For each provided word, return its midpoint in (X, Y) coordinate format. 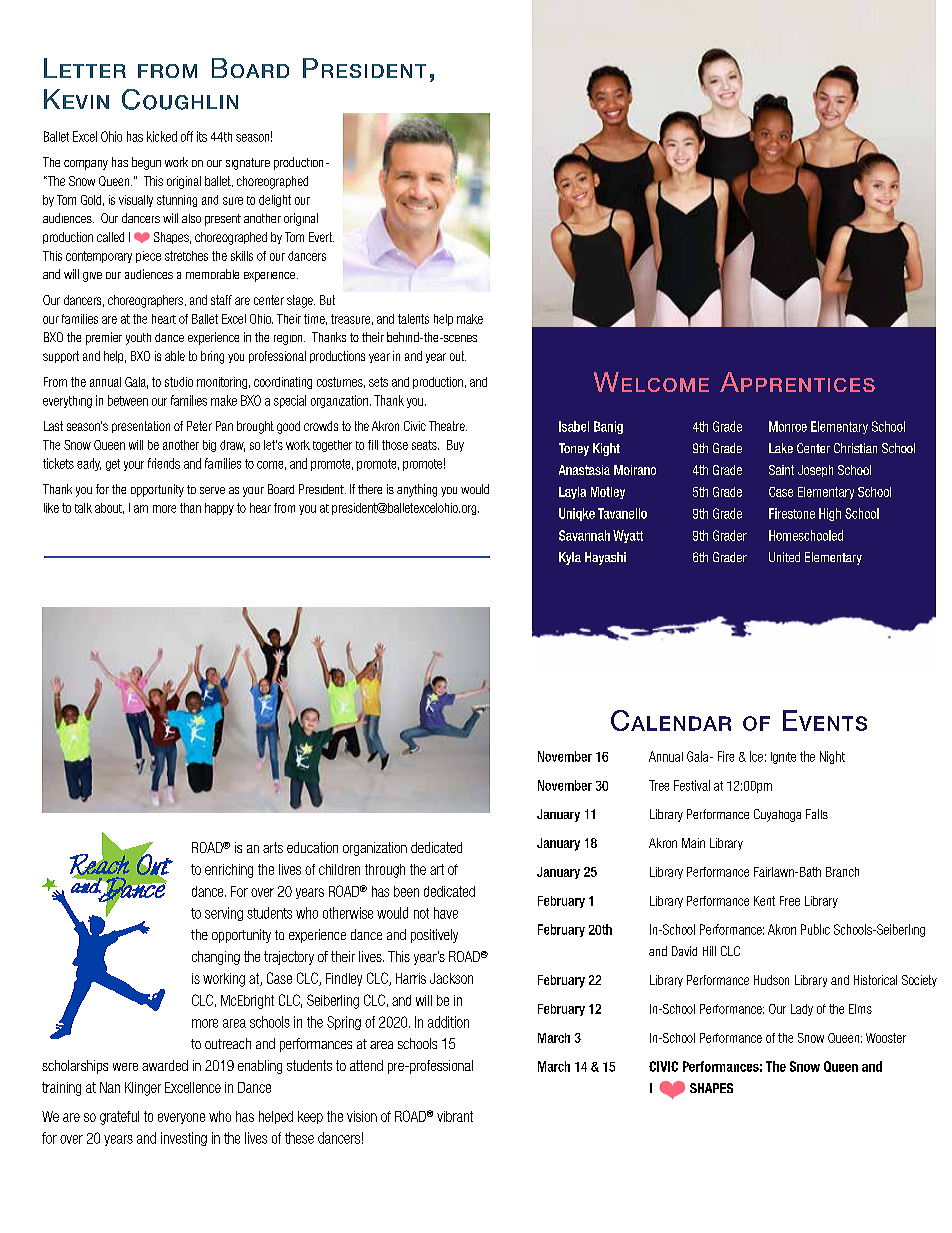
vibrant (455, 1116)
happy (219, 509)
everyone (181, 1118)
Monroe (788, 426)
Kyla (570, 558)
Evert (321, 237)
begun (146, 163)
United (784, 557)
